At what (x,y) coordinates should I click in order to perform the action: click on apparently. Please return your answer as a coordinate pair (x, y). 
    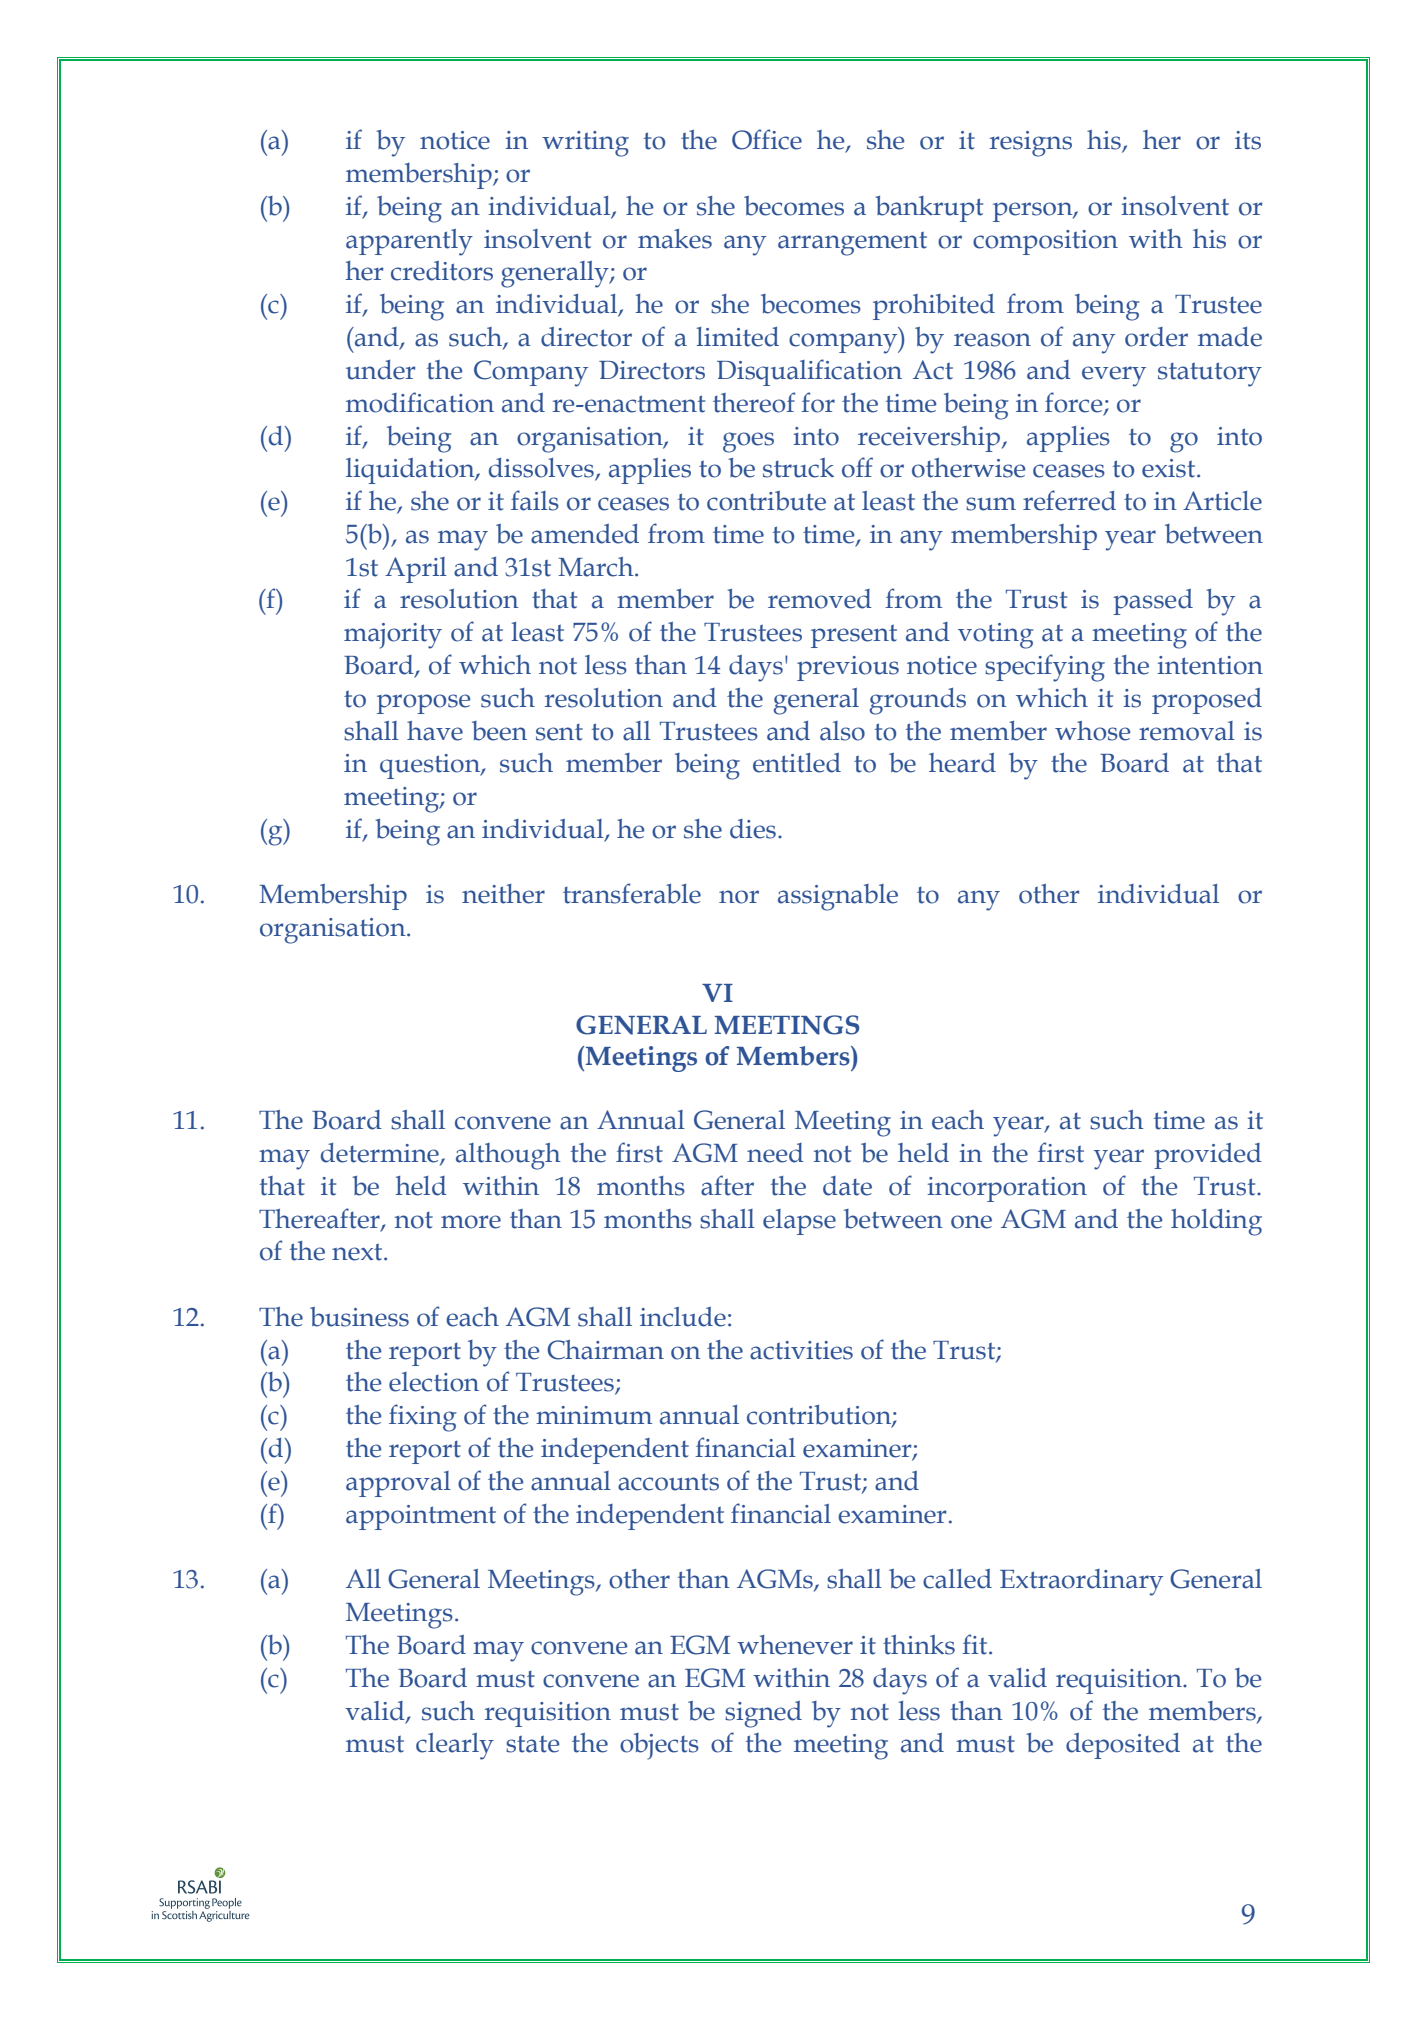
    Looking at the image, I should click on (409, 242).
